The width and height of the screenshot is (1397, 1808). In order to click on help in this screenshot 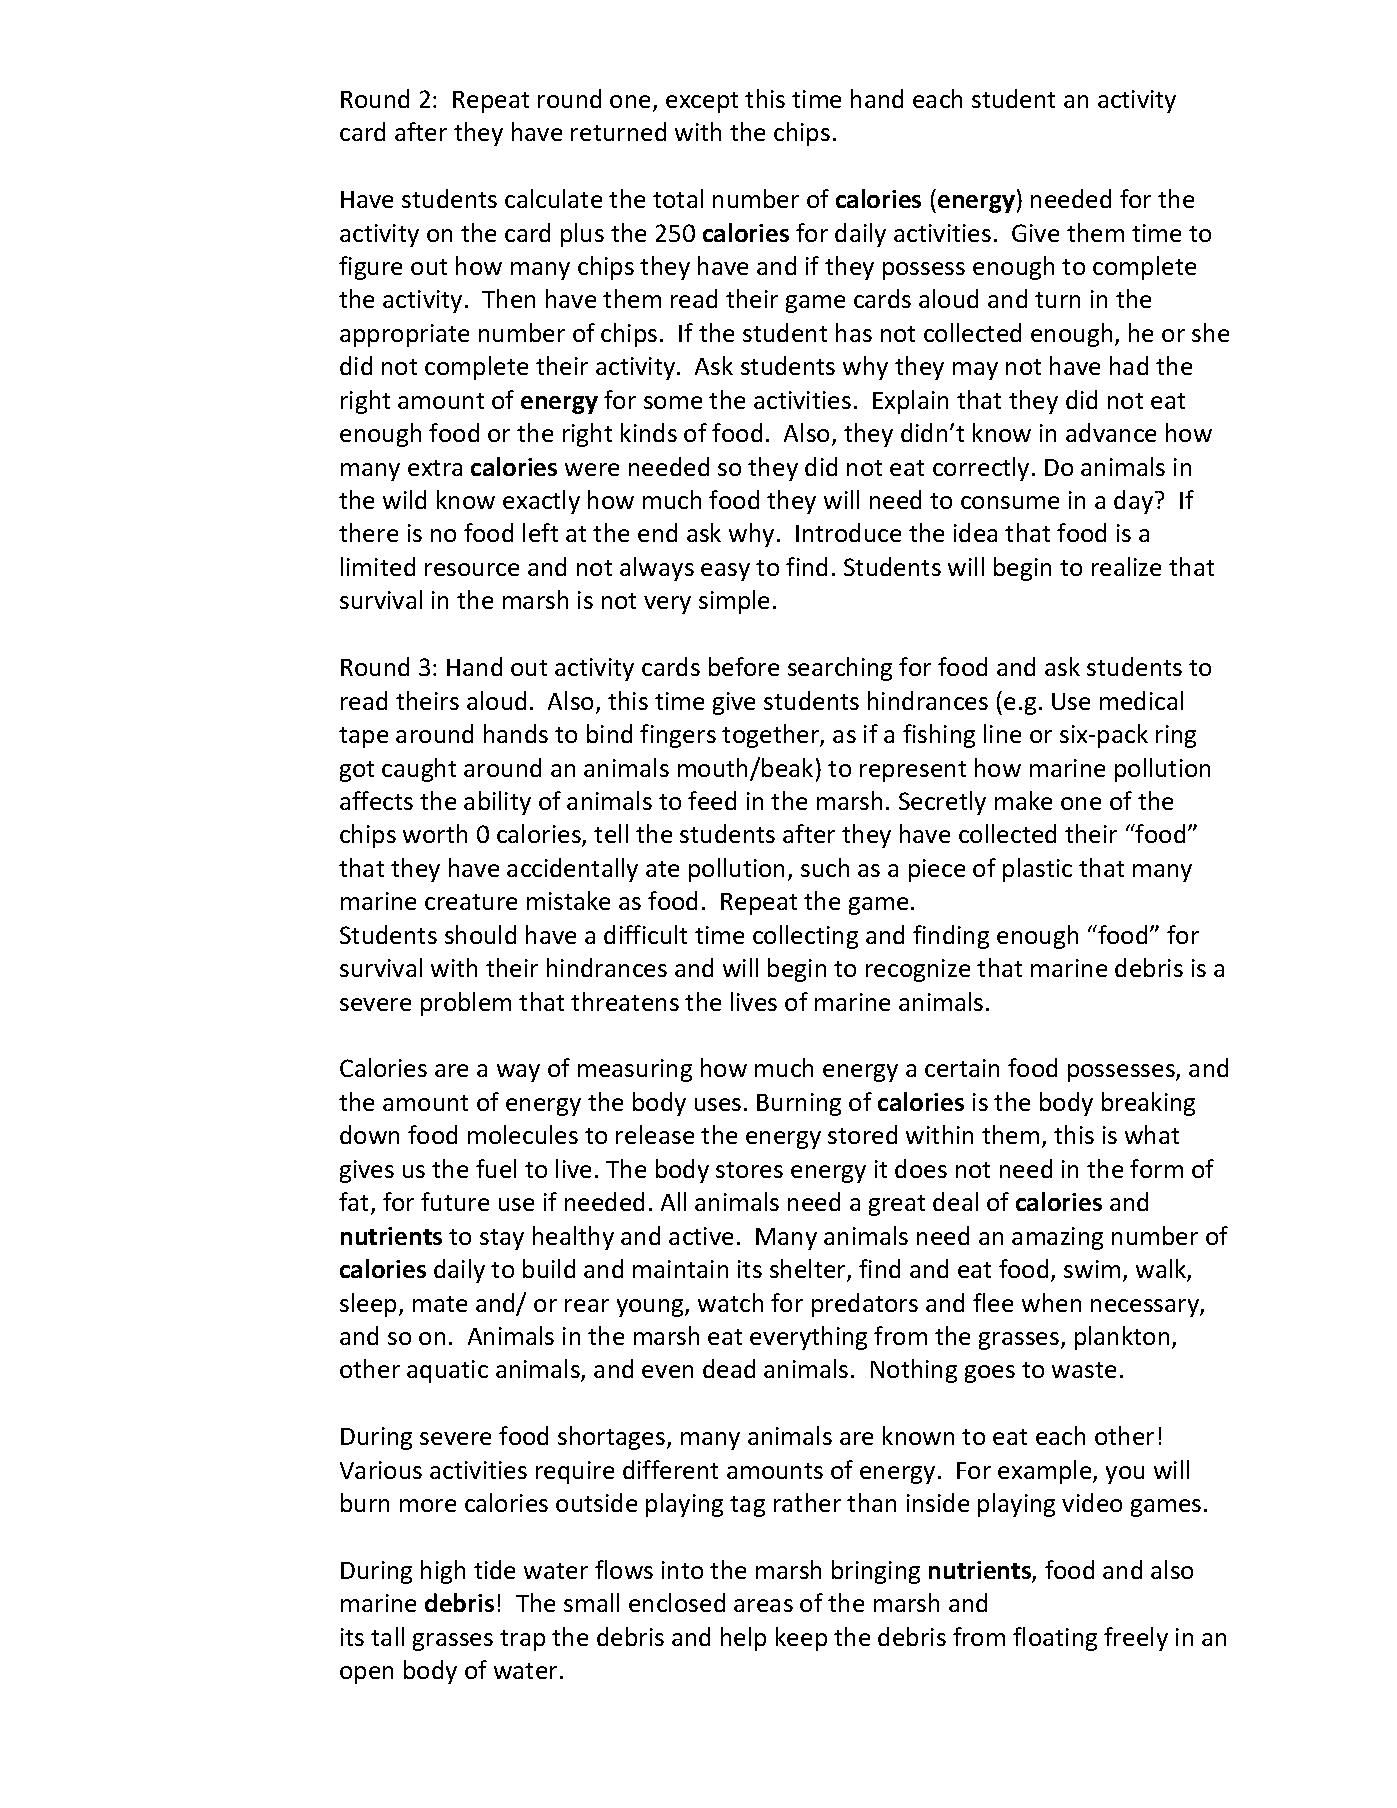, I will do `click(743, 1639)`.
